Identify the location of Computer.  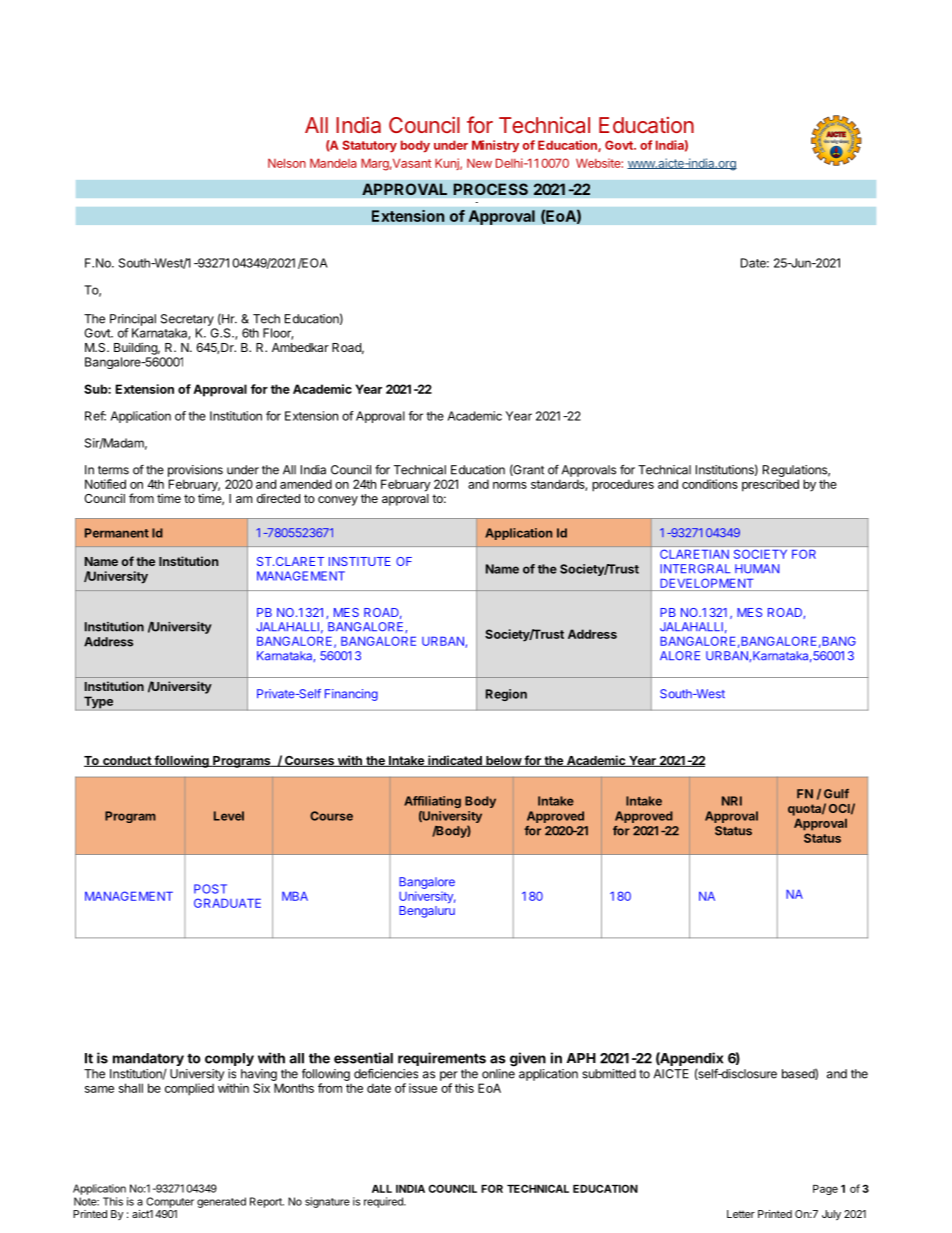
(170, 1202).
